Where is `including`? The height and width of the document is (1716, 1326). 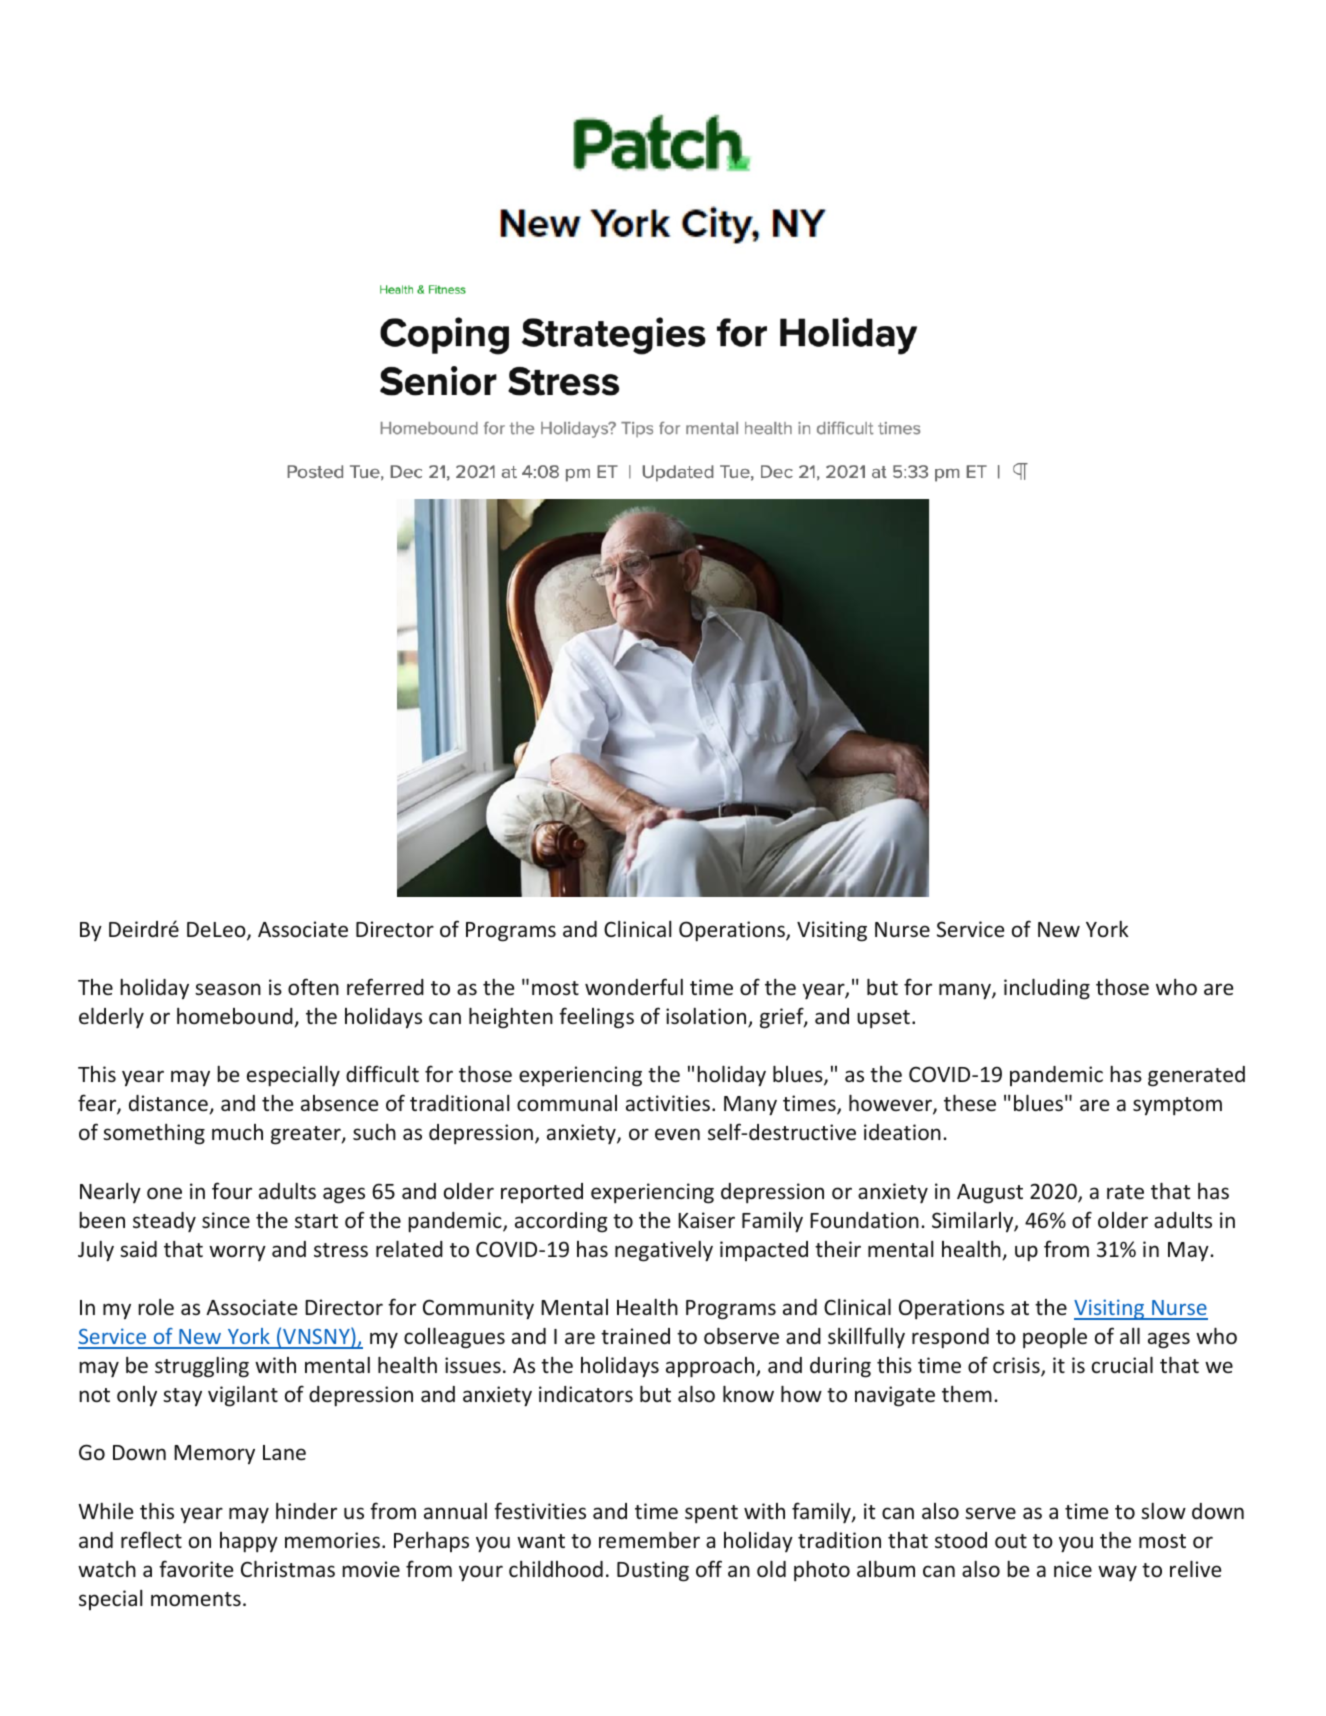 including is located at coordinates (1047, 989).
